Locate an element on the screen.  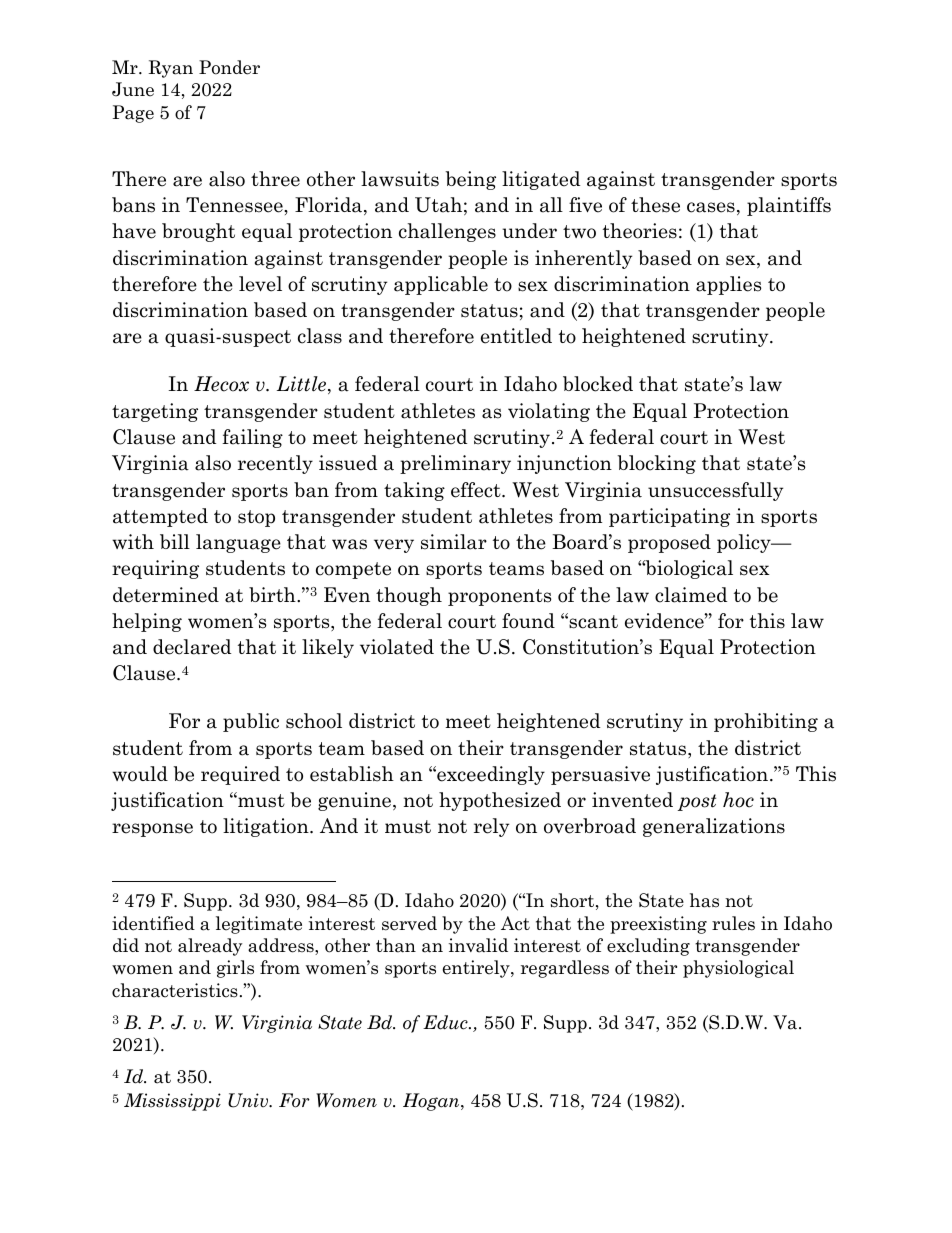
proponents is located at coordinates (499, 597).
